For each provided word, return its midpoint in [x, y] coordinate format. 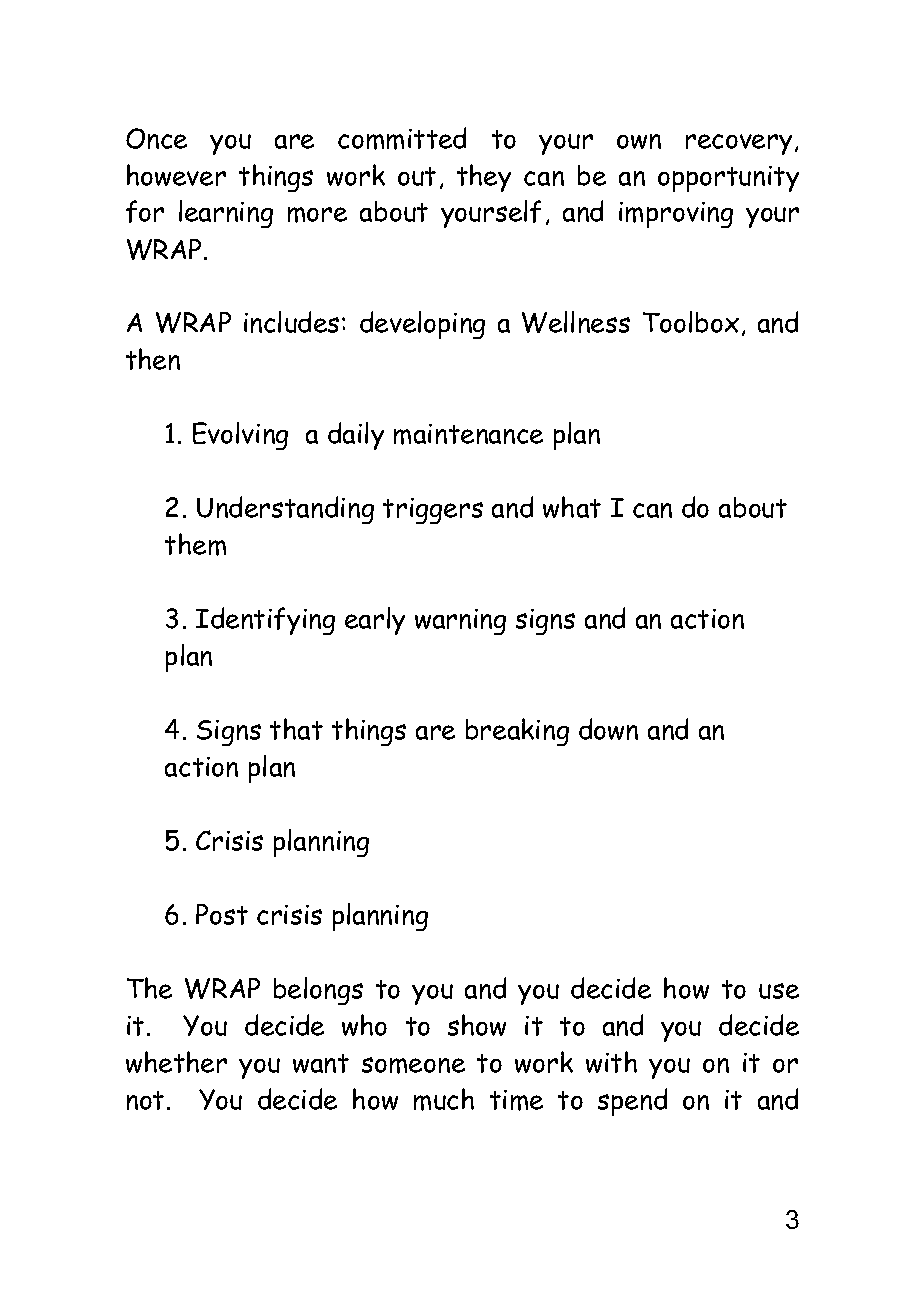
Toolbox [691, 322]
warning [460, 622]
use [779, 991]
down [608, 729]
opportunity [728, 179]
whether [176, 1062]
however [176, 175]
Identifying [265, 621]
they [484, 178]
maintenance [468, 434]
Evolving [240, 436]
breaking [517, 732]
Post [222, 914]
